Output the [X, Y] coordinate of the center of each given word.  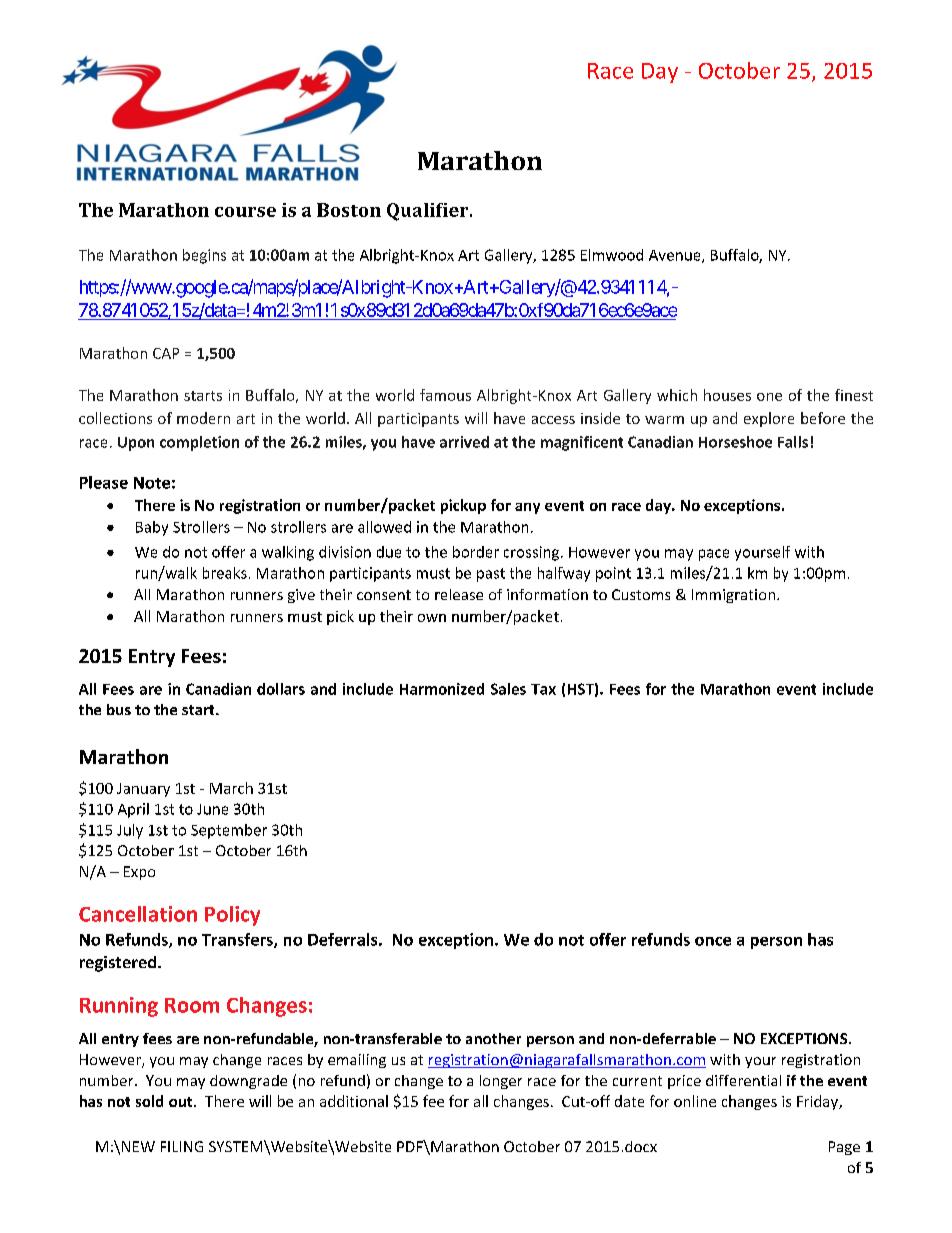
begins [204, 256]
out [182, 1102]
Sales [508, 689]
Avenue [676, 256]
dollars [281, 689]
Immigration [733, 596]
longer [501, 1082]
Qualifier [429, 212]
